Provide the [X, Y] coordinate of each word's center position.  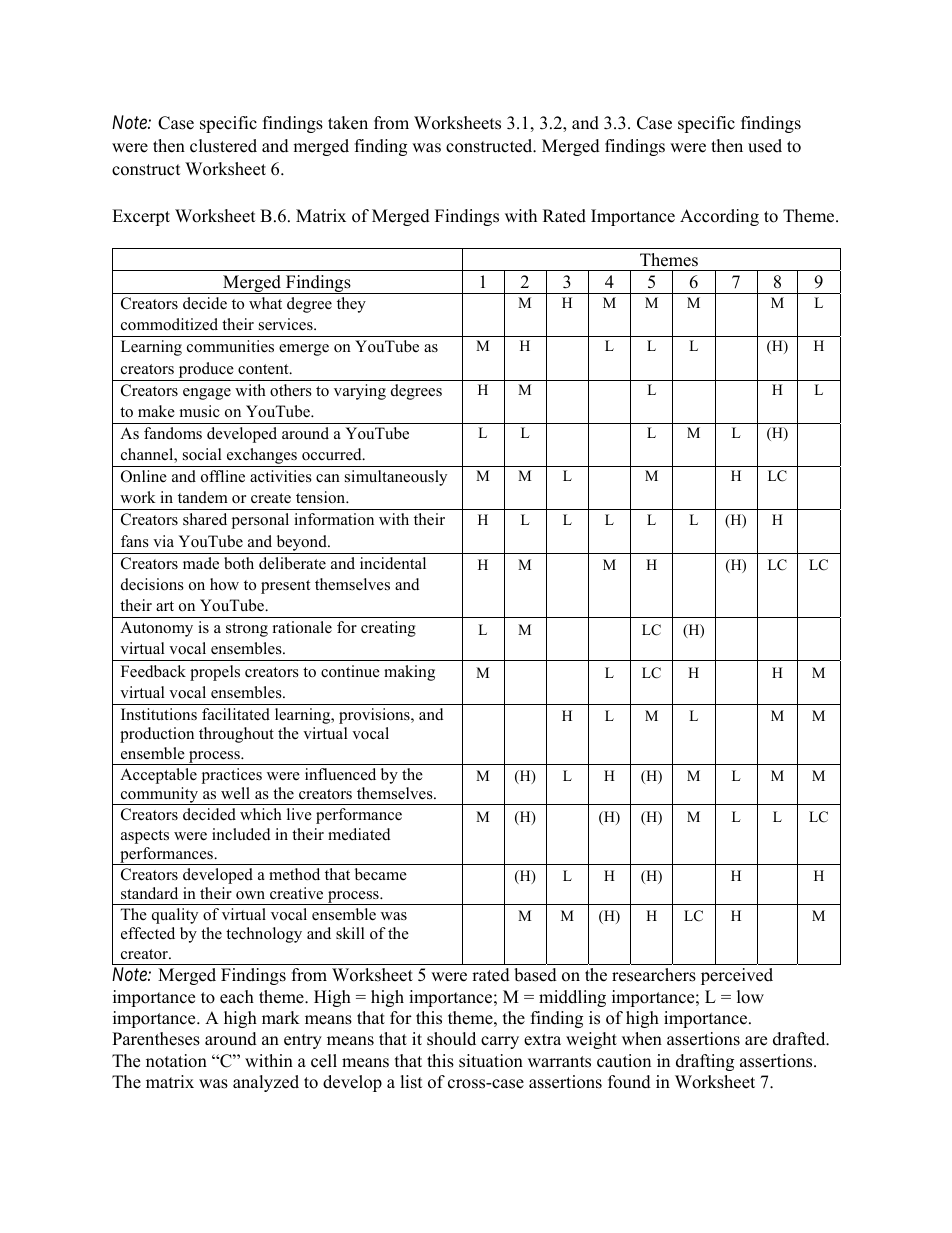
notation [176, 1061]
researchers [654, 975]
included [241, 834]
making [409, 673]
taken [348, 123]
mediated [359, 834]
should [451, 1039]
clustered [223, 146]
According [719, 217]
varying [360, 392]
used [765, 146]
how [224, 584]
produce [206, 370]
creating [388, 629]
